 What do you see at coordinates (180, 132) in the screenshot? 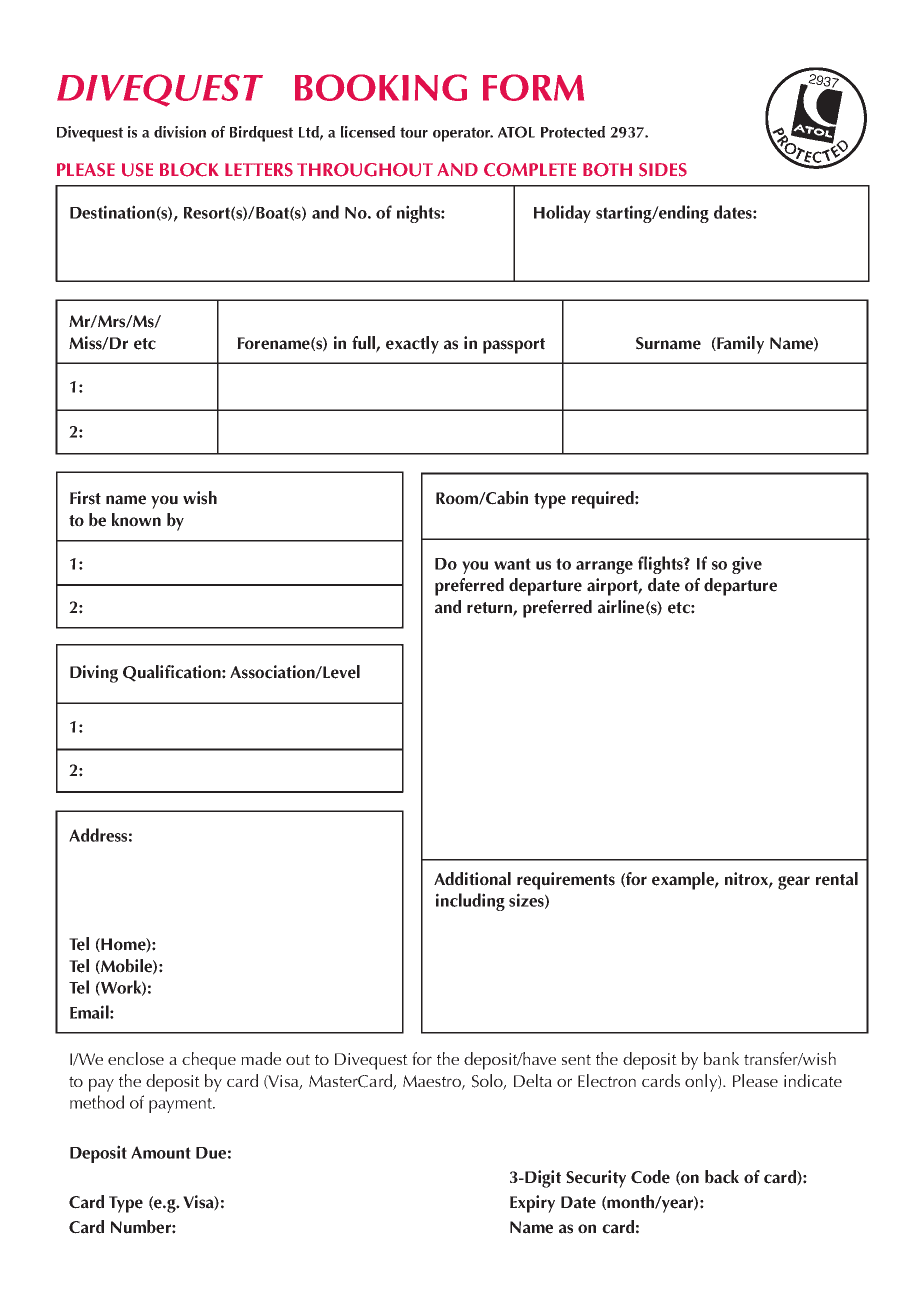
I see `division` at bounding box center [180, 132].
